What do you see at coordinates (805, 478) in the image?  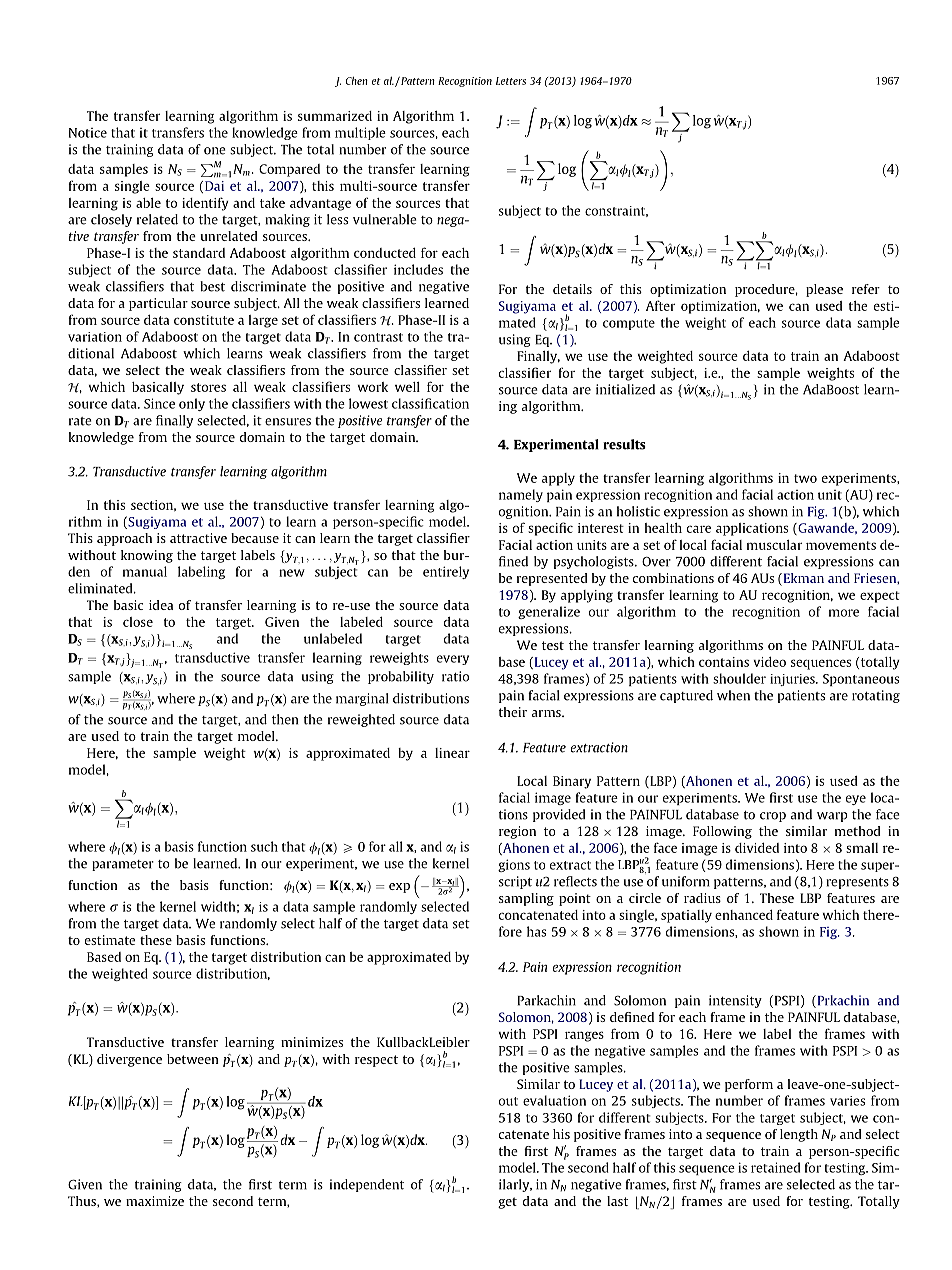 I see `two` at bounding box center [805, 478].
